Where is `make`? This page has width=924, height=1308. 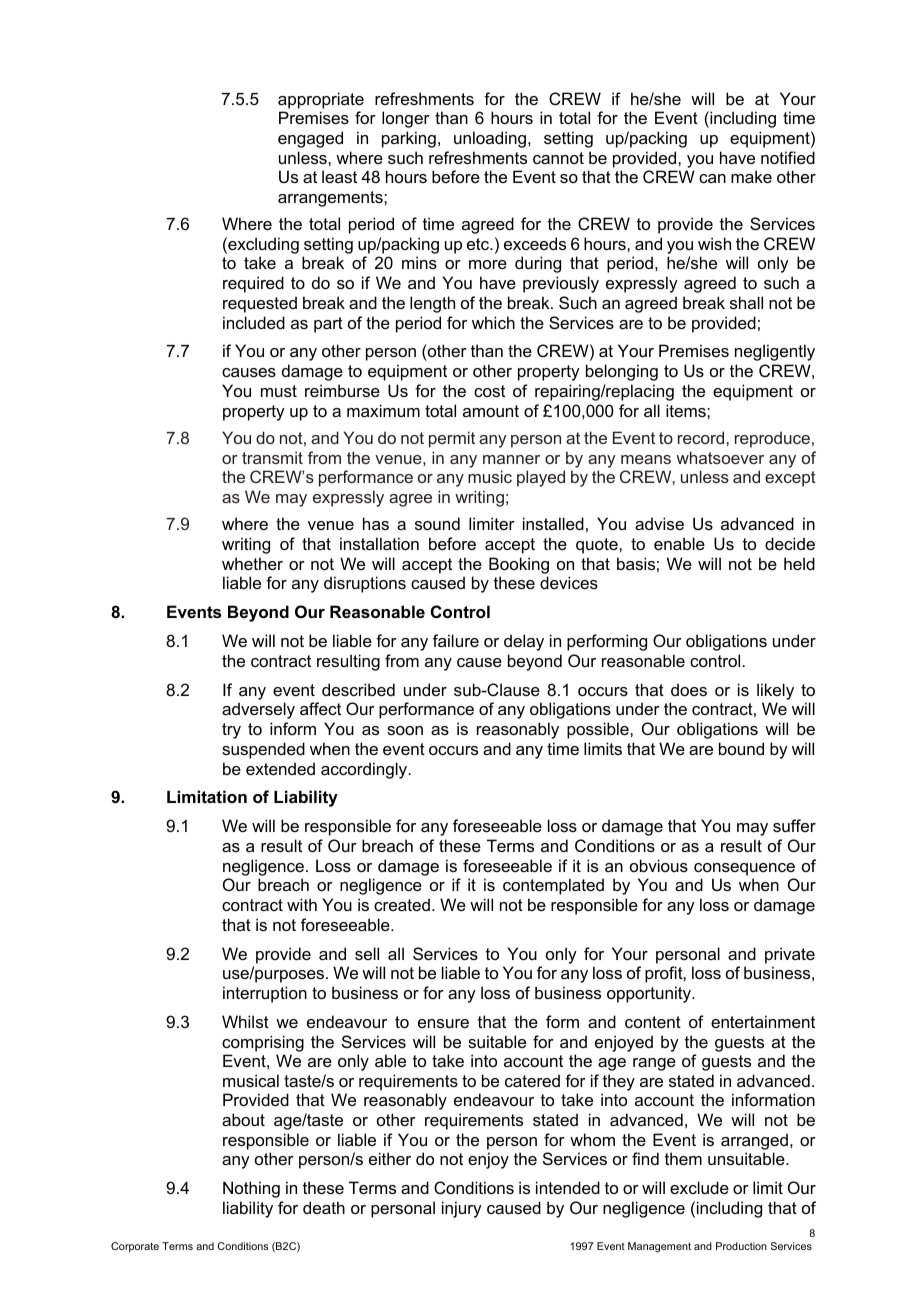 make is located at coordinates (751, 176).
